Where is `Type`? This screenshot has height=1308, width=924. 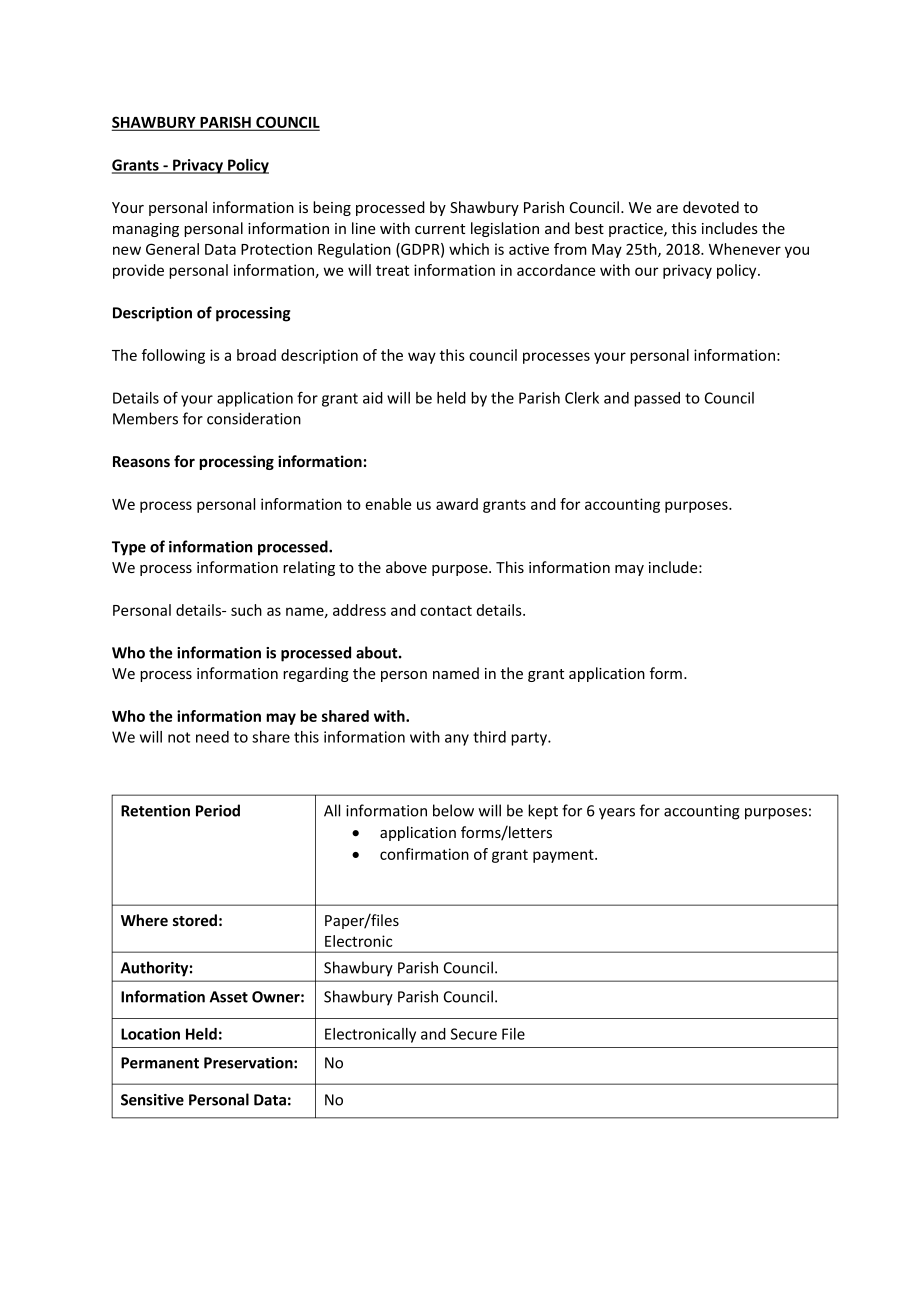 Type is located at coordinates (129, 548).
